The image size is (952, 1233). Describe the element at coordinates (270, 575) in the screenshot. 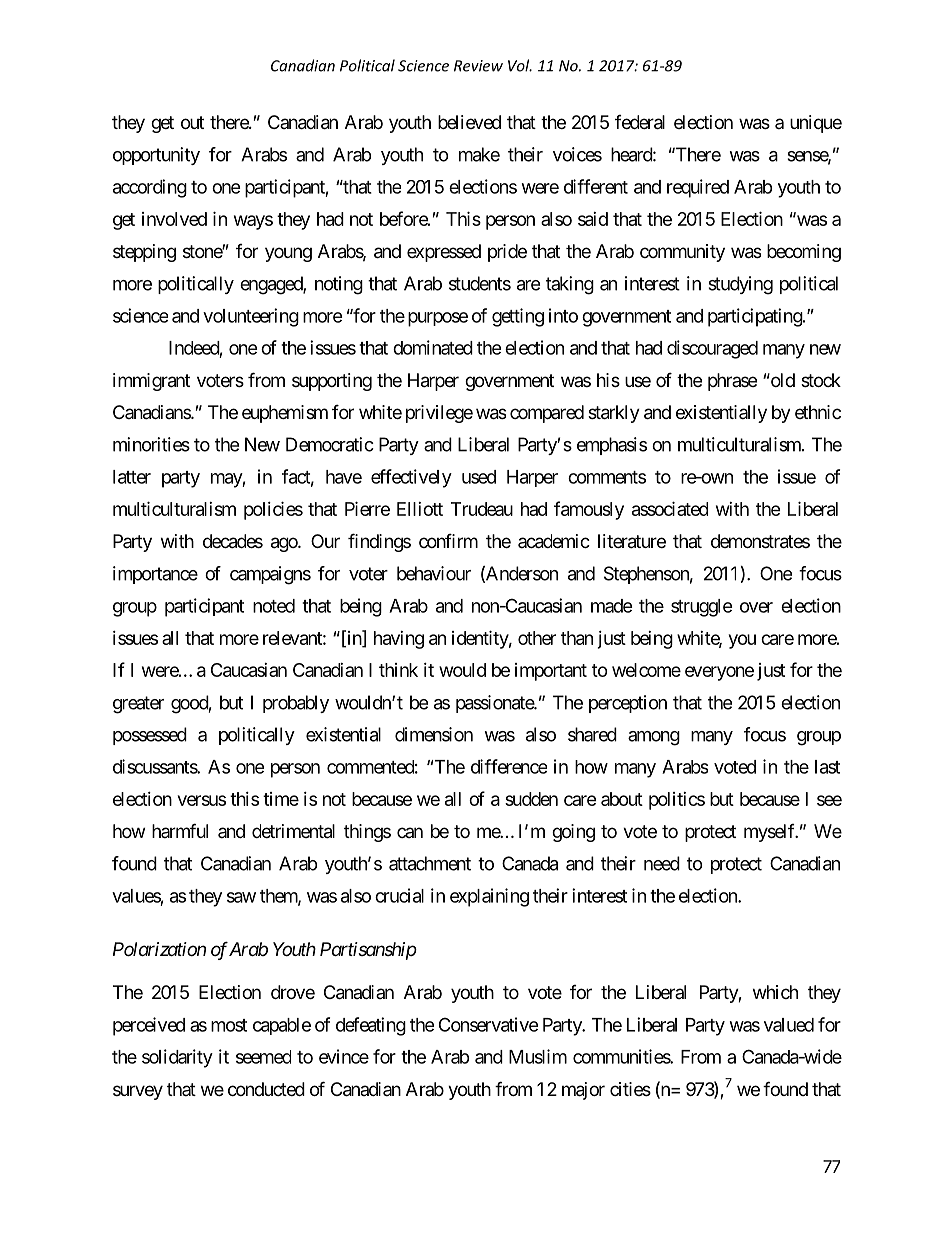

I see `campaigns` at that location.
